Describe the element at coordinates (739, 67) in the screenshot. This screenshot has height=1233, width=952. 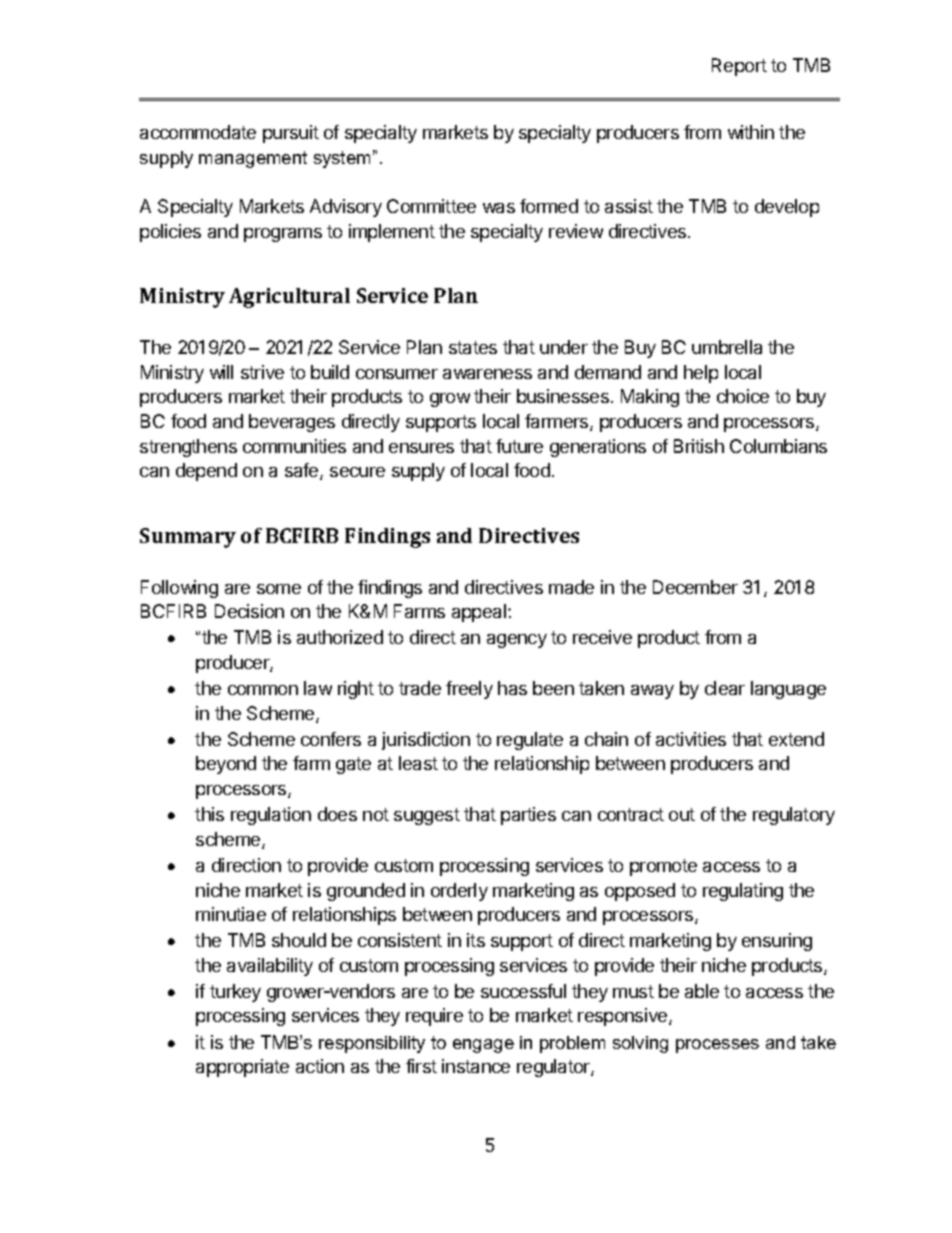
I see `Report` at that location.
